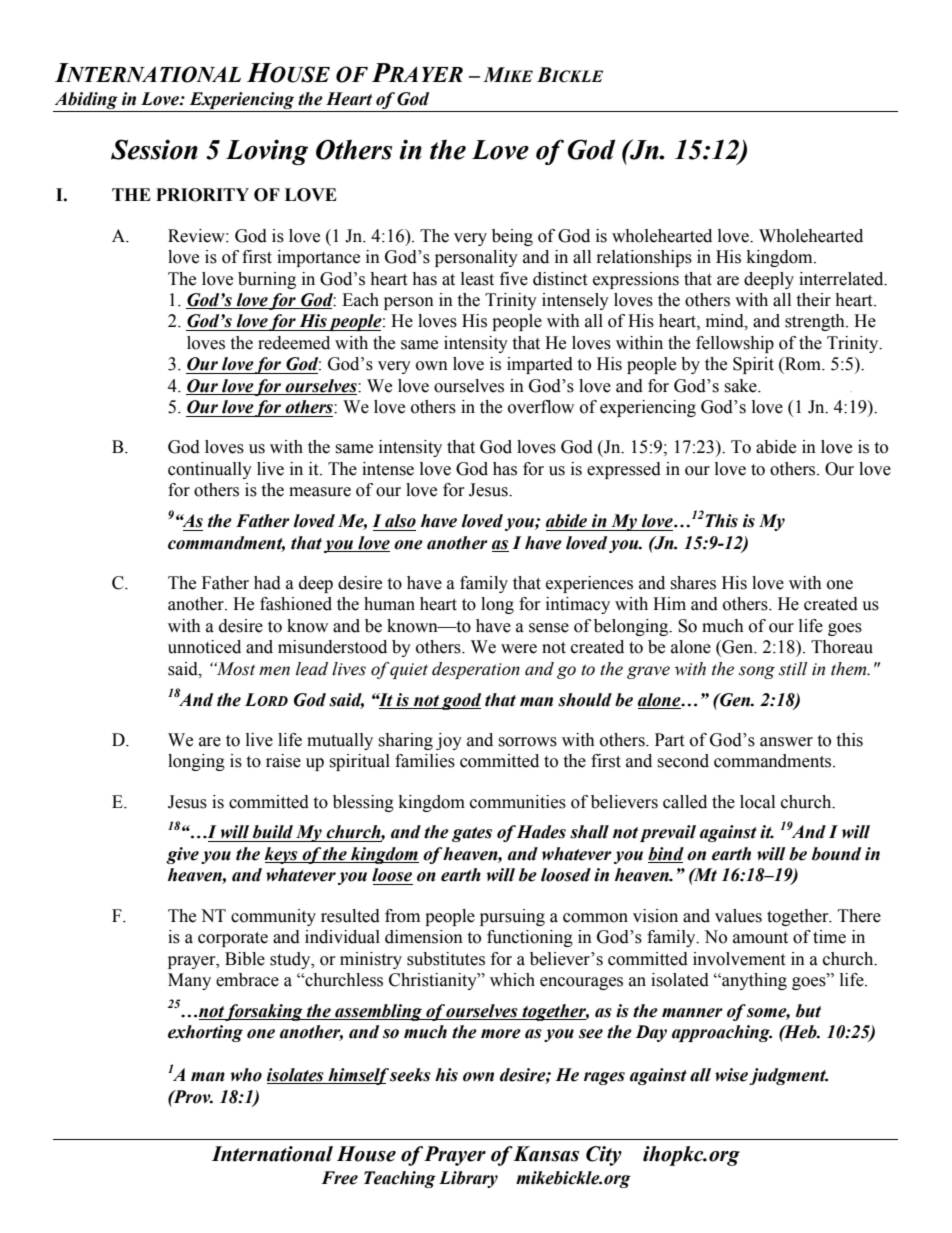  I want to click on pursuing, so click(512, 917).
